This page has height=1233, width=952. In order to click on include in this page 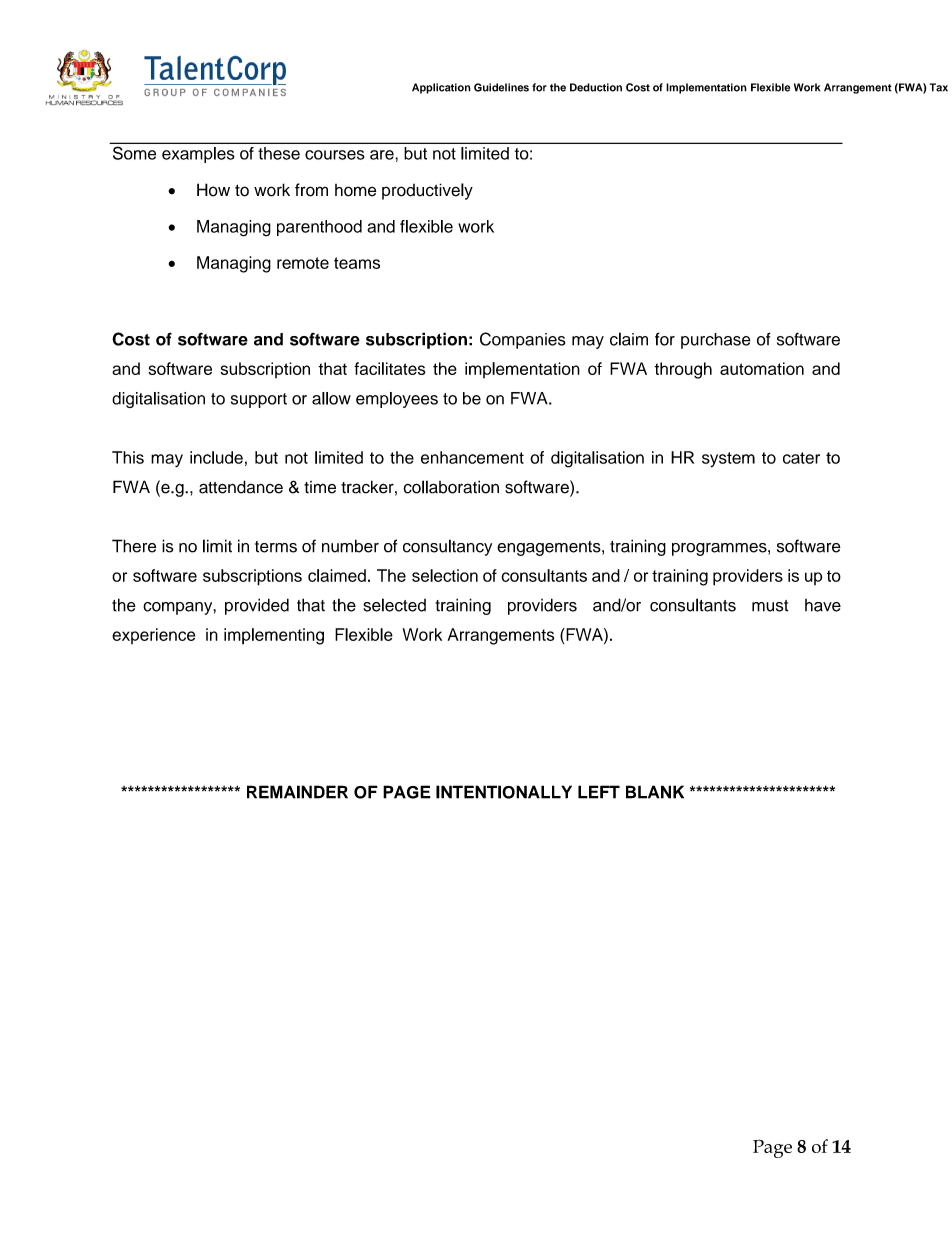, I will do `click(216, 457)`.
